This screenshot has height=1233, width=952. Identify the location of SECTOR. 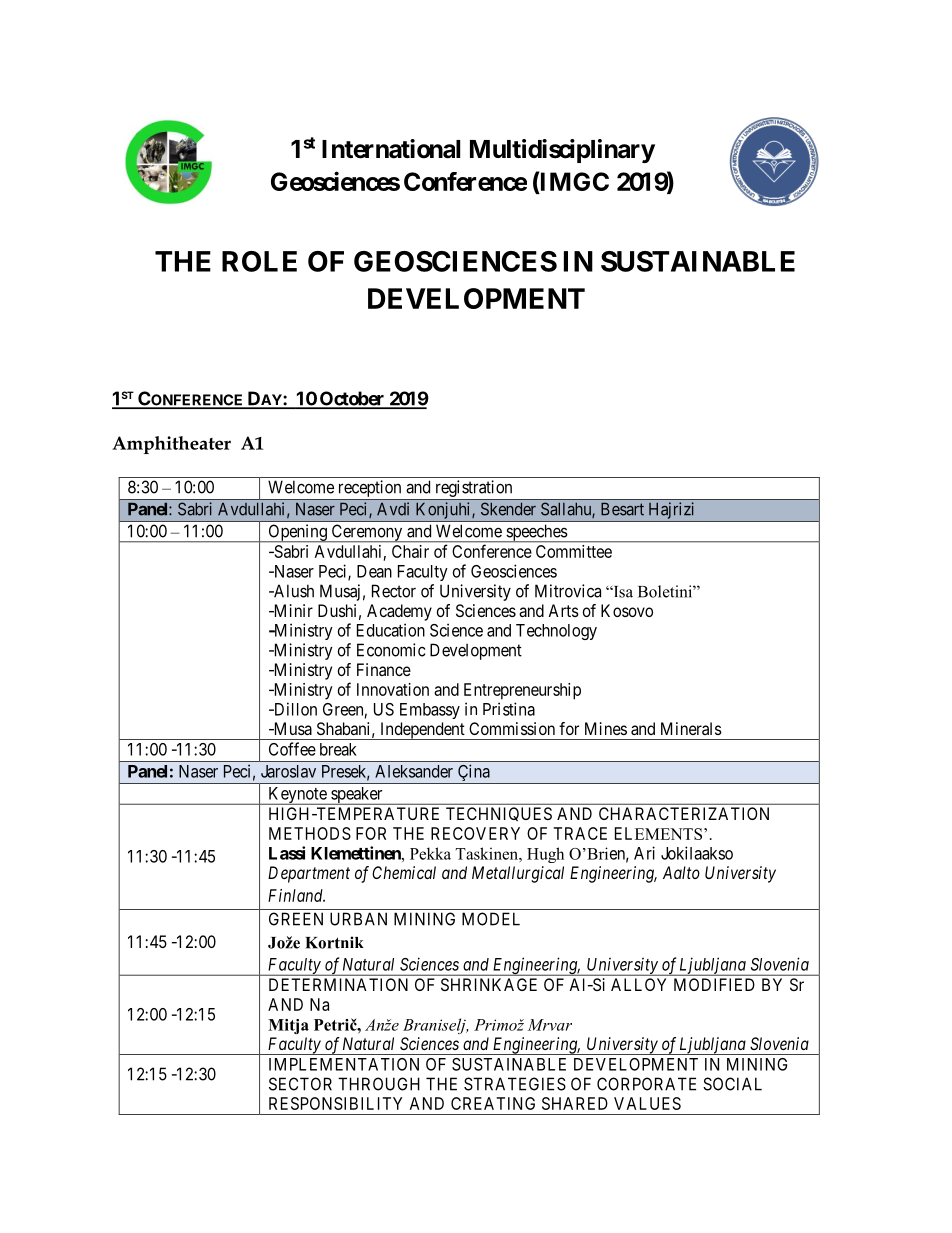
(300, 1084).
